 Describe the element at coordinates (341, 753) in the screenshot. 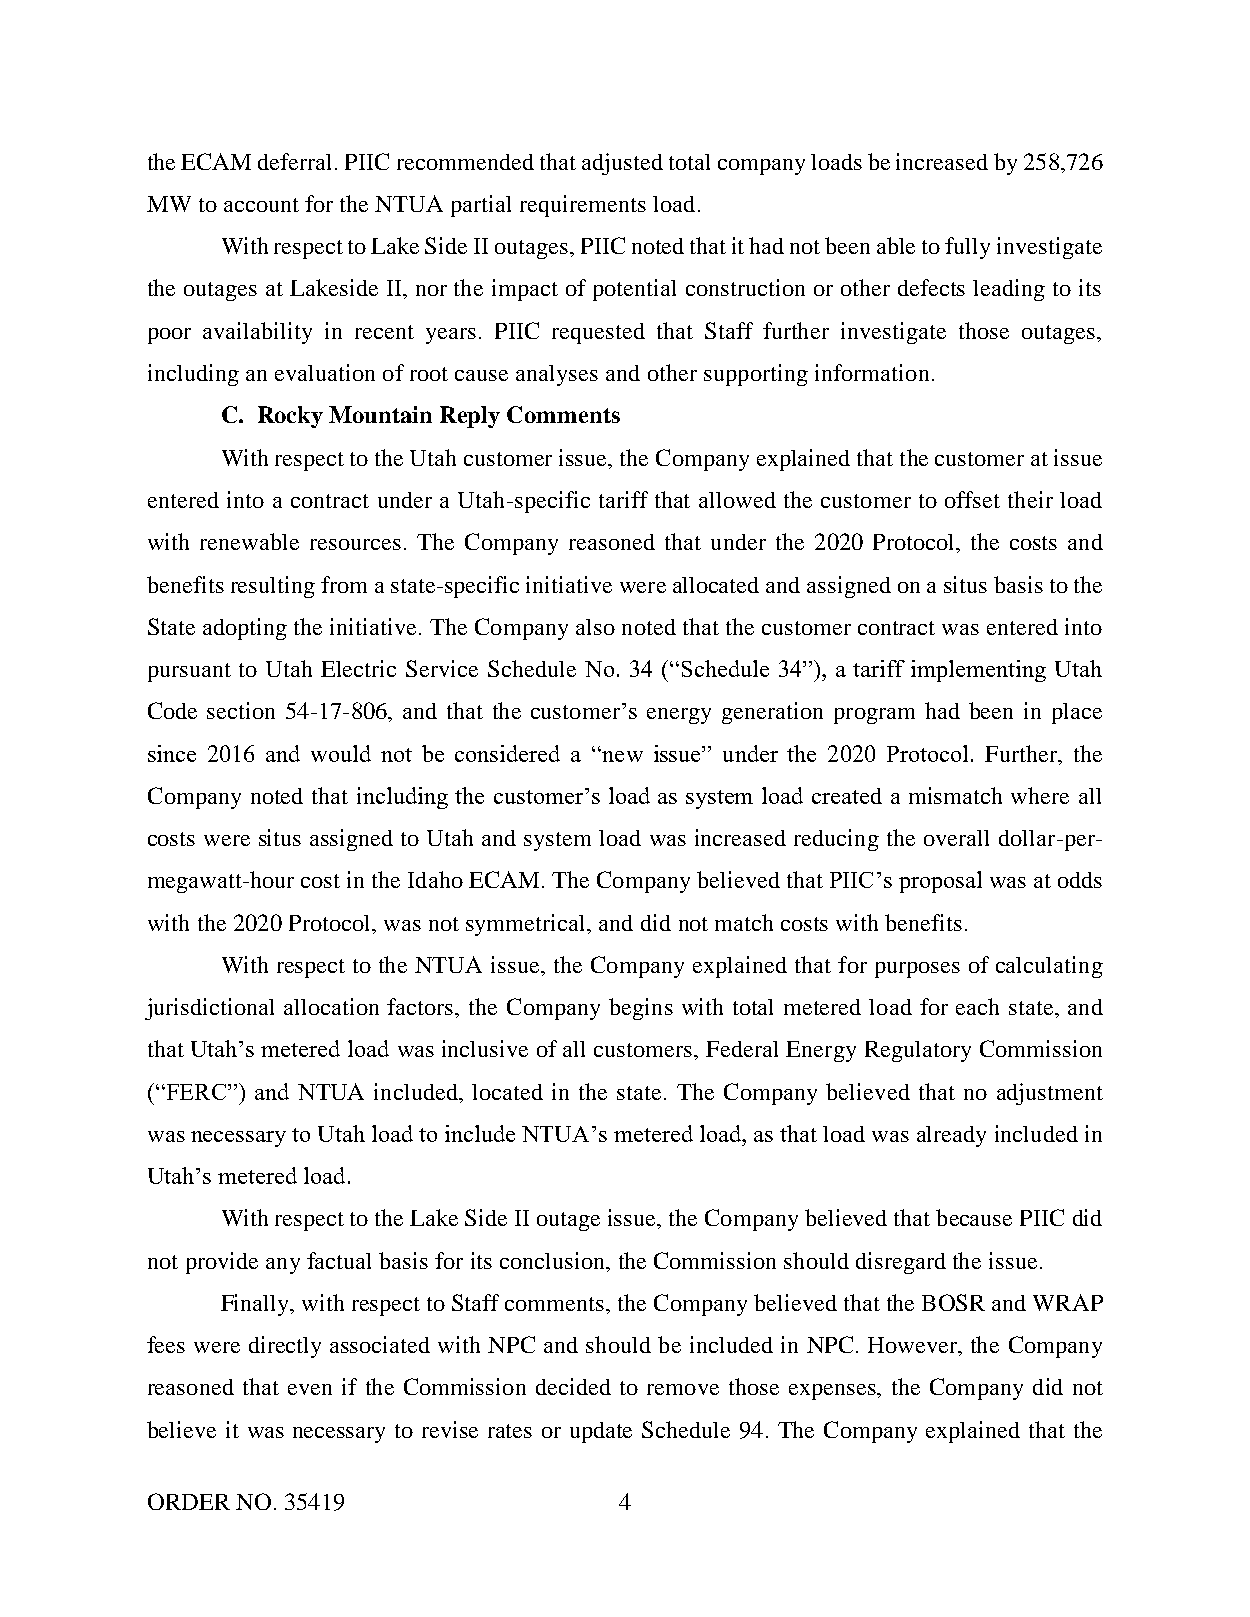

I see `would` at that location.
